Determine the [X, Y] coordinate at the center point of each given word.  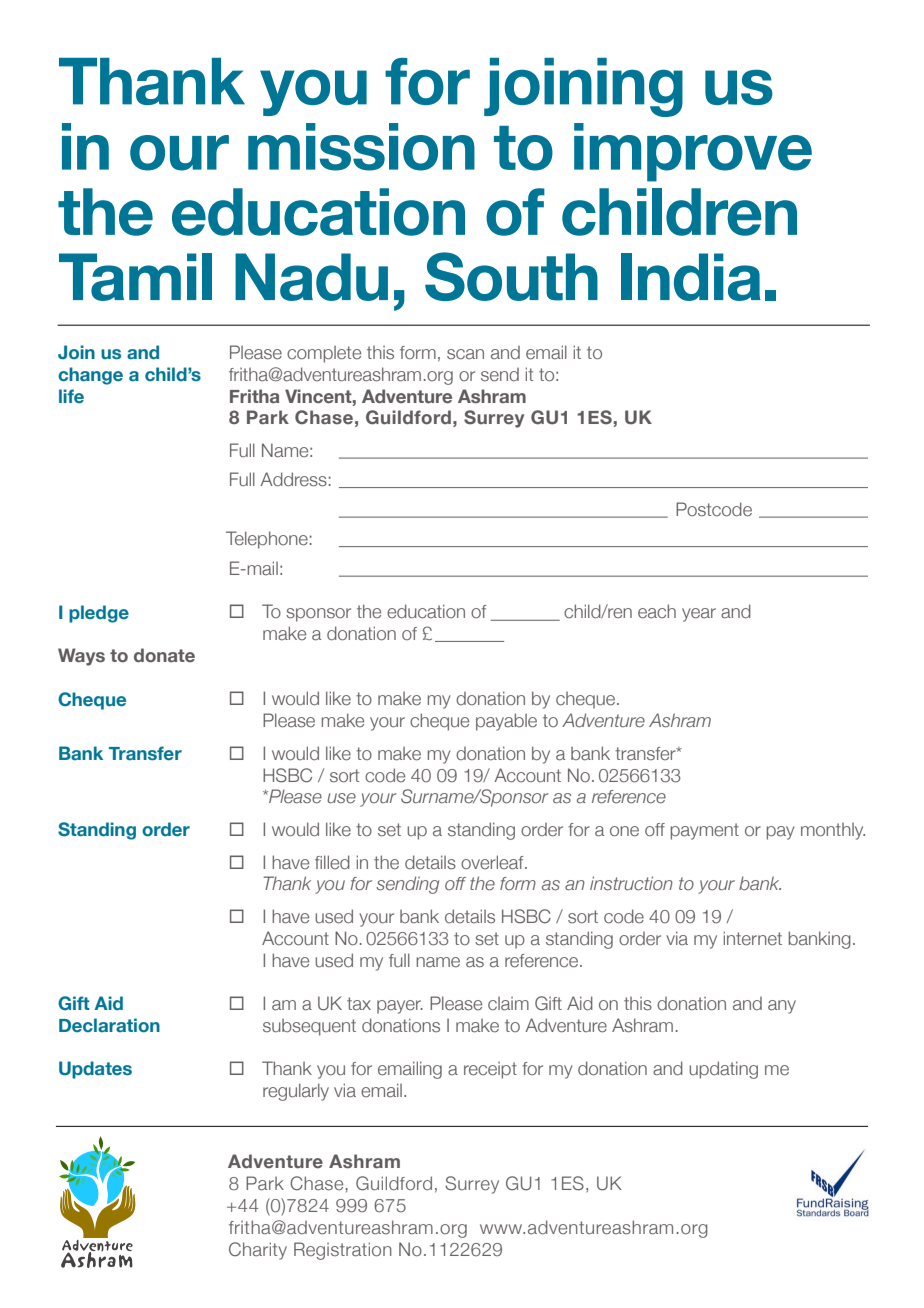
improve [693, 152]
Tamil [135, 277]
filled [332, 862]
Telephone [267, 540]
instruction [631, 883]
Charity [258, 1251]
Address [293, 479]
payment [705, 831]
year [699, 615]
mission [361, 147]
